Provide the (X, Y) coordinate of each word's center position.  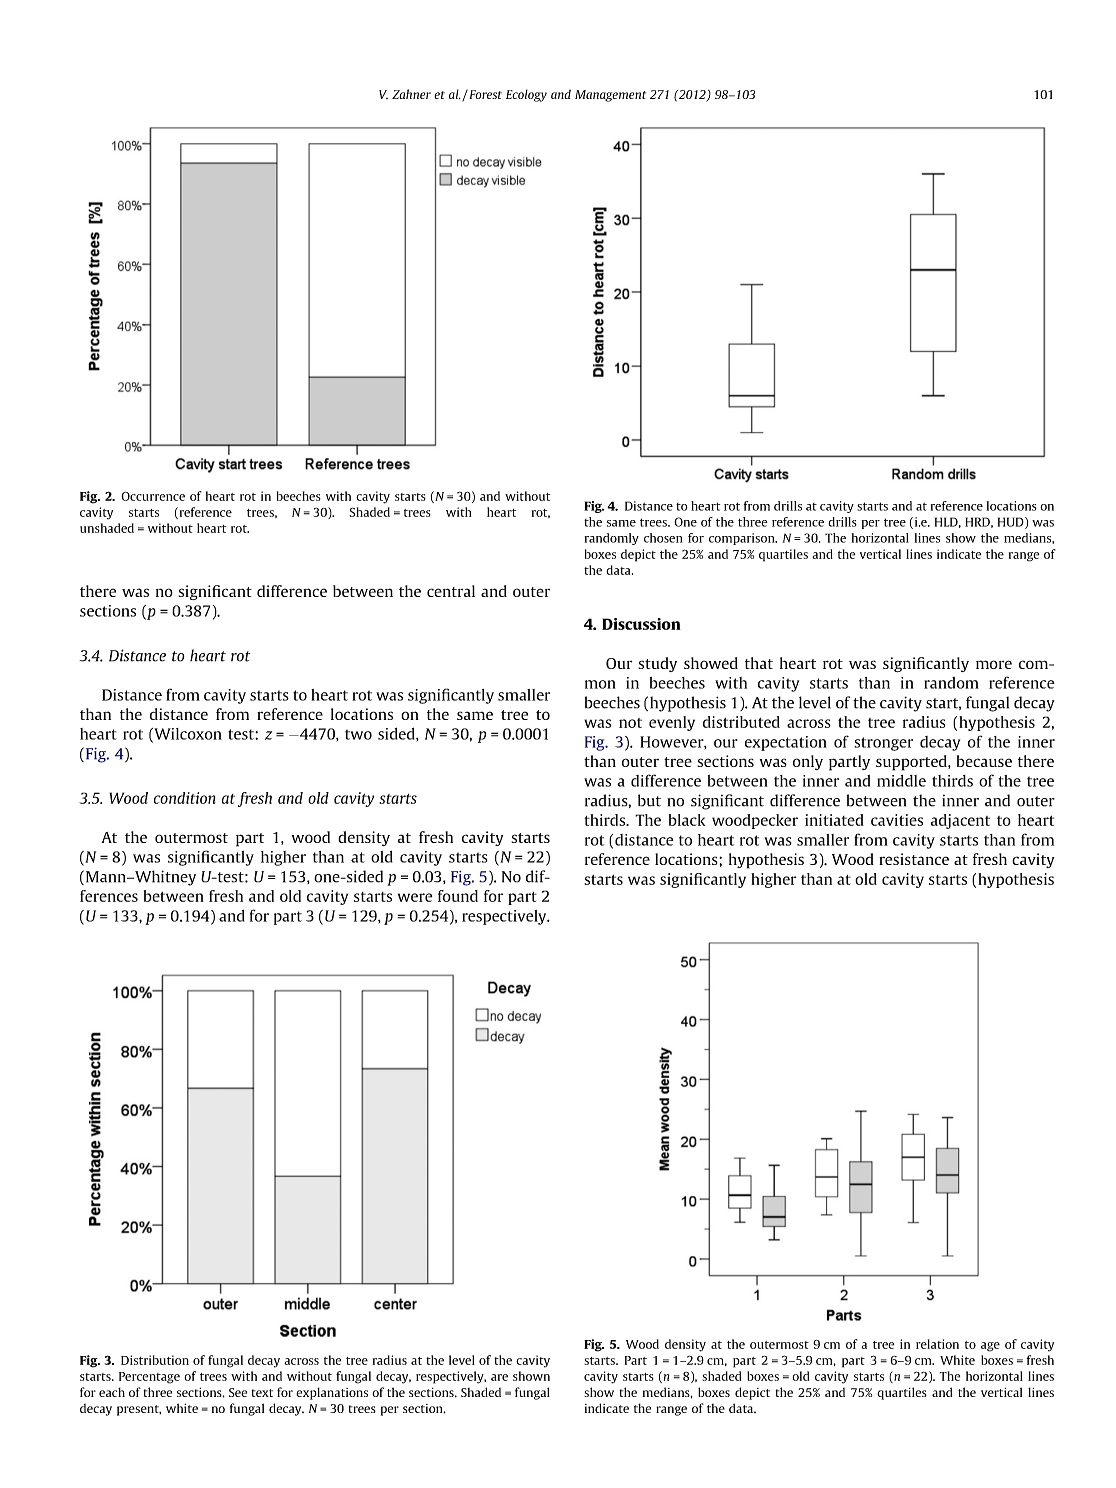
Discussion (641, 624)
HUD (1012, 523)
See (238, 1392)
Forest (484, 94)
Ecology (526, 95)
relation (937, 1344)
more (994, 664)
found (458, 896)
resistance (914, 859)
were (415, 897)
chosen (663, 538)
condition (185, 798)
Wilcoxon (187, 735)
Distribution (155, 1360)
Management (610, 96)
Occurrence (153, 496)
